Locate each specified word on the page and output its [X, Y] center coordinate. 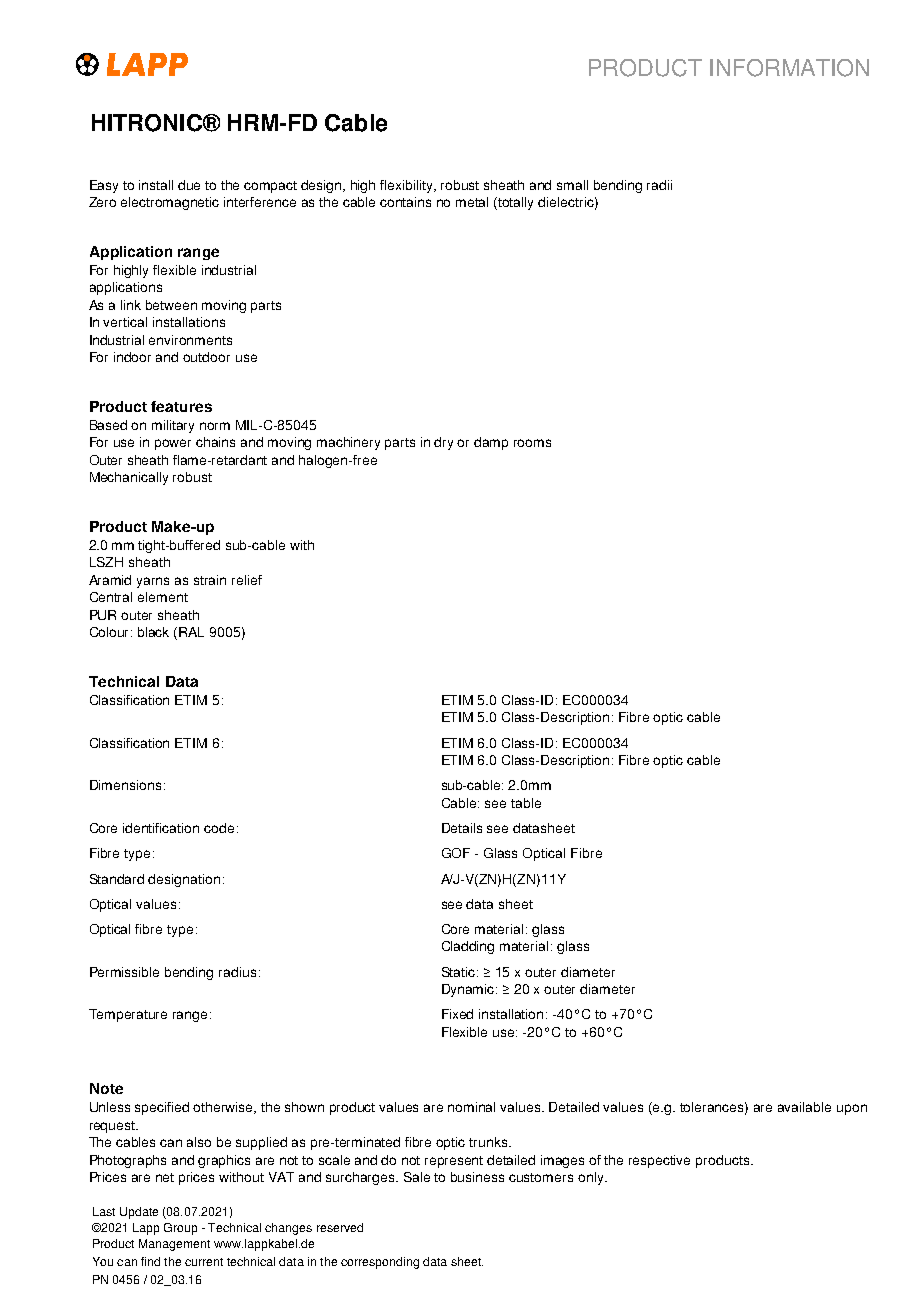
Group [180, 1229]
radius [237, 972]
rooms [532, 443]
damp [491, 443]
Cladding [468, 947]
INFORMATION [789, 68]
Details [462, 828]
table [526, 803]
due [189, 185]
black [153, 632]
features [181, 406]
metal [472, 202]
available [804, 1107]
